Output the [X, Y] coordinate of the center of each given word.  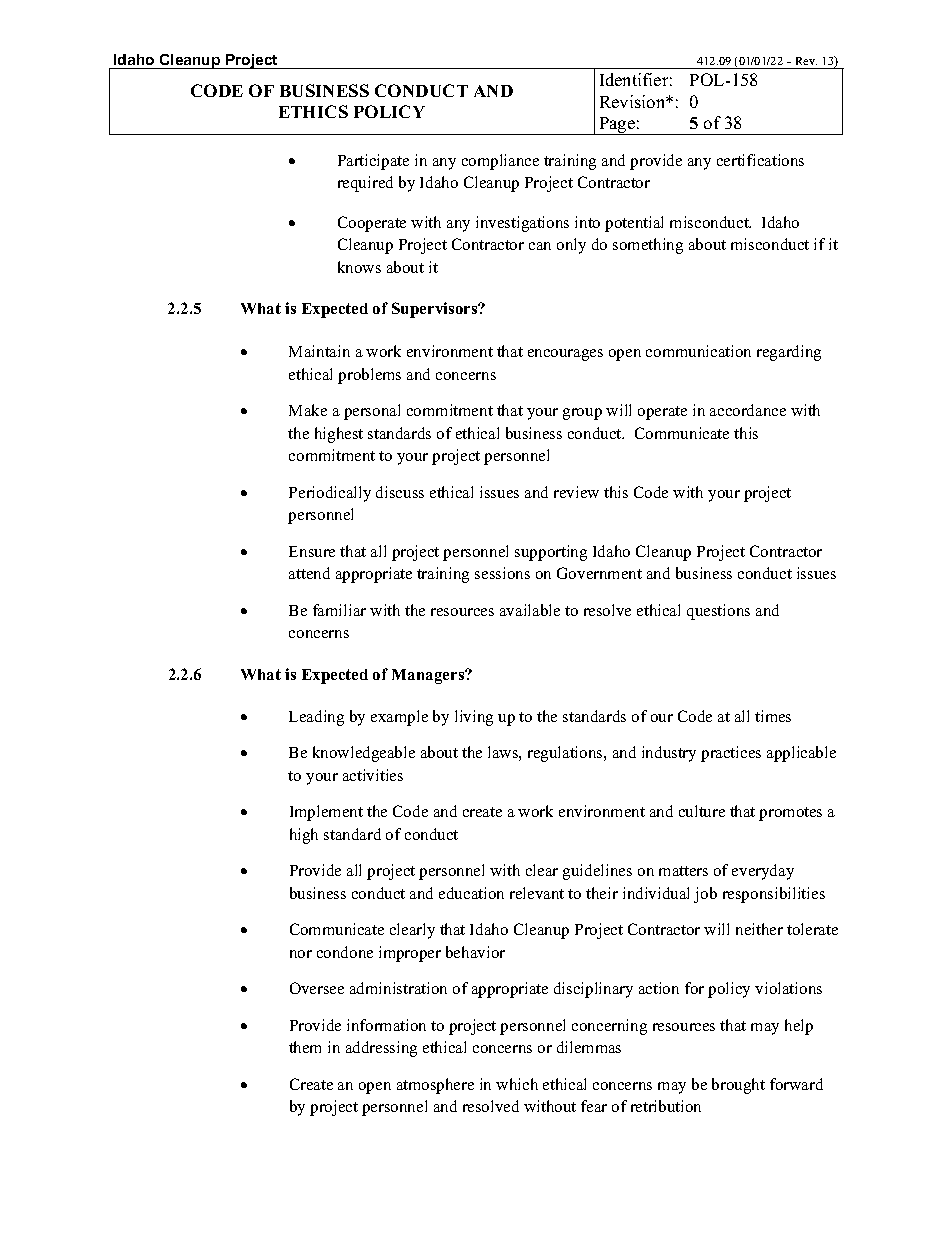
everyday [763, 872]
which [517, 1084]
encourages [565, 355]
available [530, 610]
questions [718, 612]
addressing [381, 1049]
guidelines [597, 872]
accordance [748, 410]
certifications [760, 160]
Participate [373, 162]
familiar [339, 610]
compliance [500, 162]
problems [369, 376]
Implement [326, 813]
